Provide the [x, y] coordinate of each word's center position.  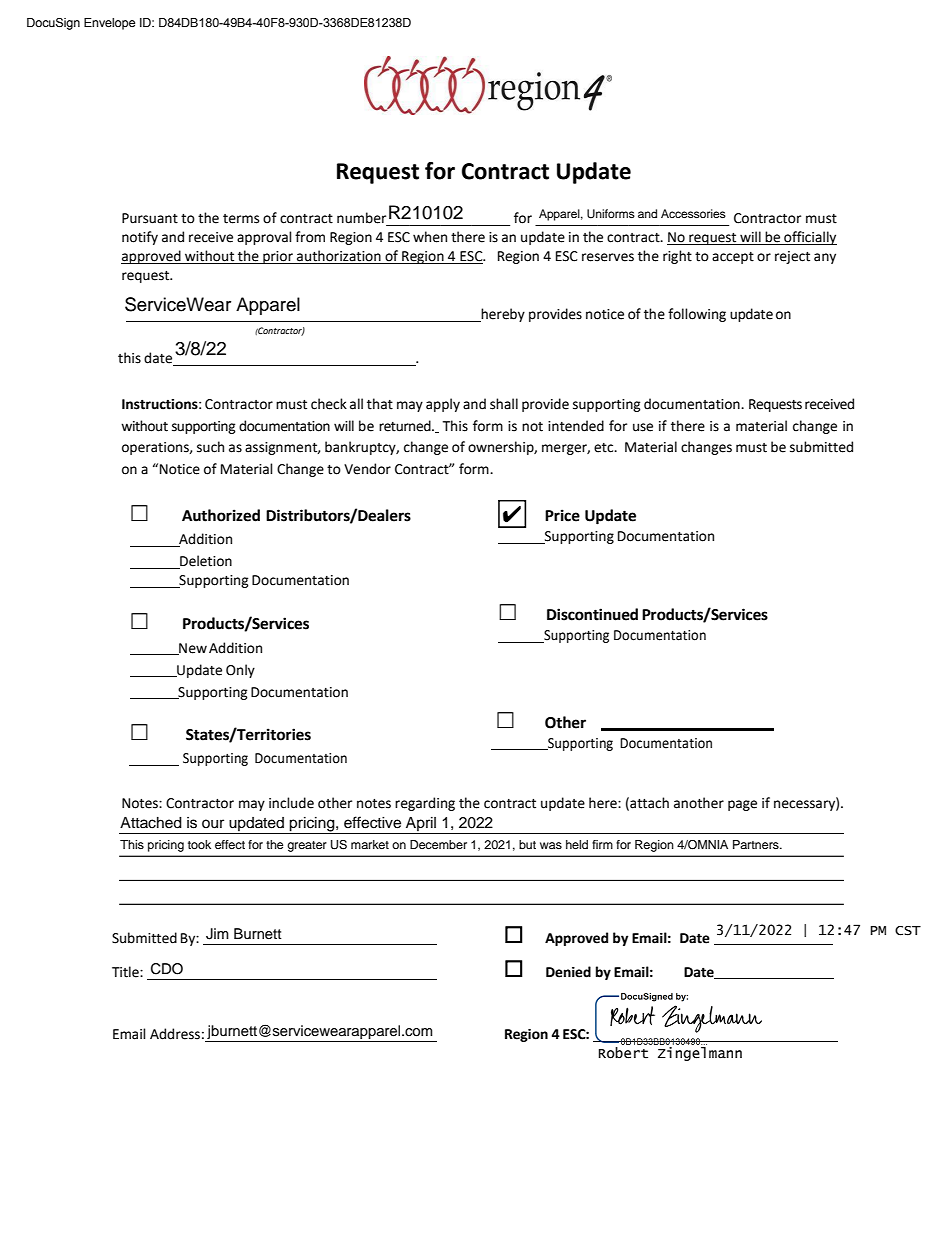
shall [504, 404]
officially [809, 238]
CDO [167, 969]
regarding [425, 804]
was [551, 845]
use [643, 427]
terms [241, 219]
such [210, 447]
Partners [757, 844]
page [742, 805]
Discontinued [592, 614]
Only [240, 671]
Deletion [205, 562]
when [430, 237]
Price [562, 515]
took [199, 844]
